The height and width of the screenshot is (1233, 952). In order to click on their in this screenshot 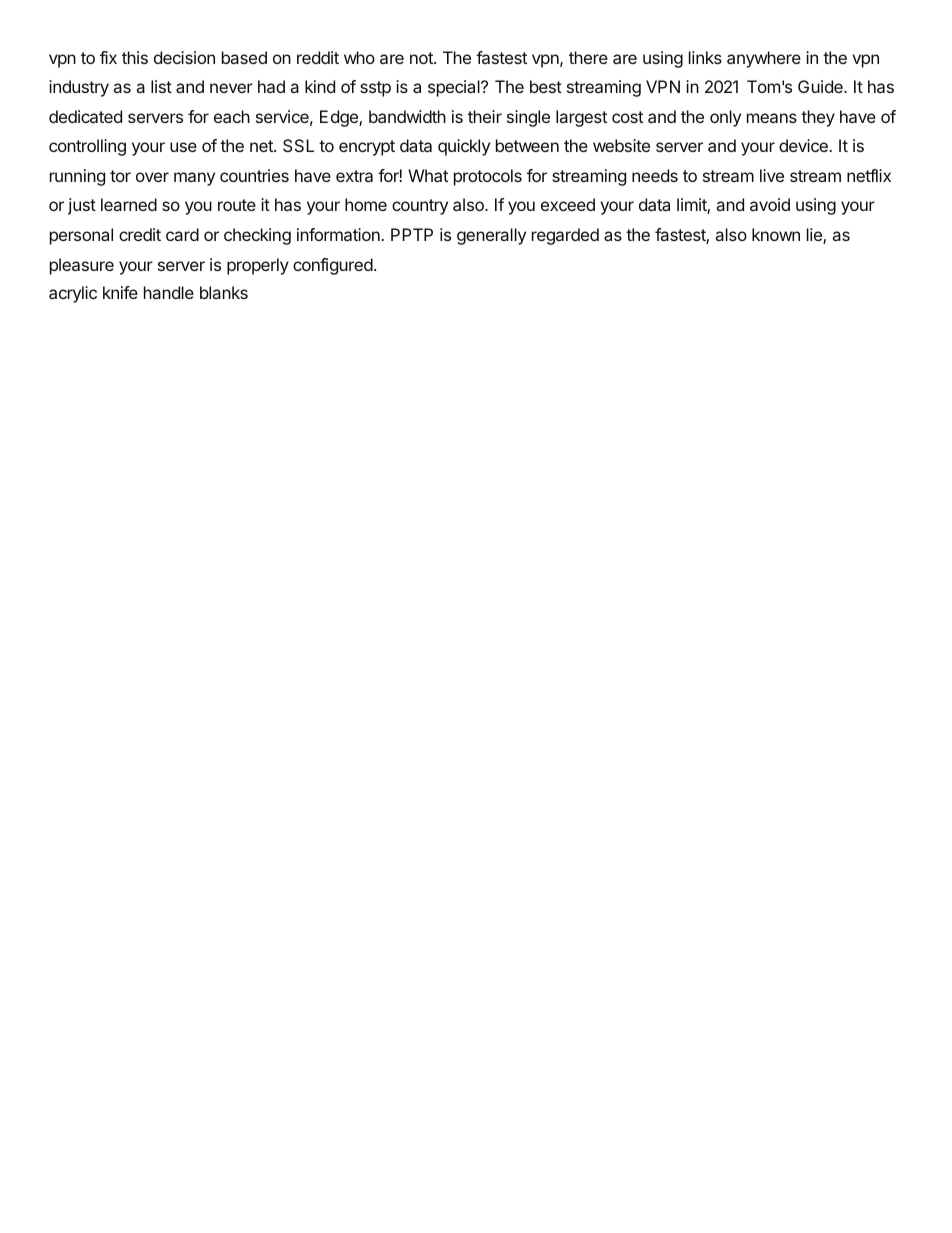, I will do `click(485, 116)`.
